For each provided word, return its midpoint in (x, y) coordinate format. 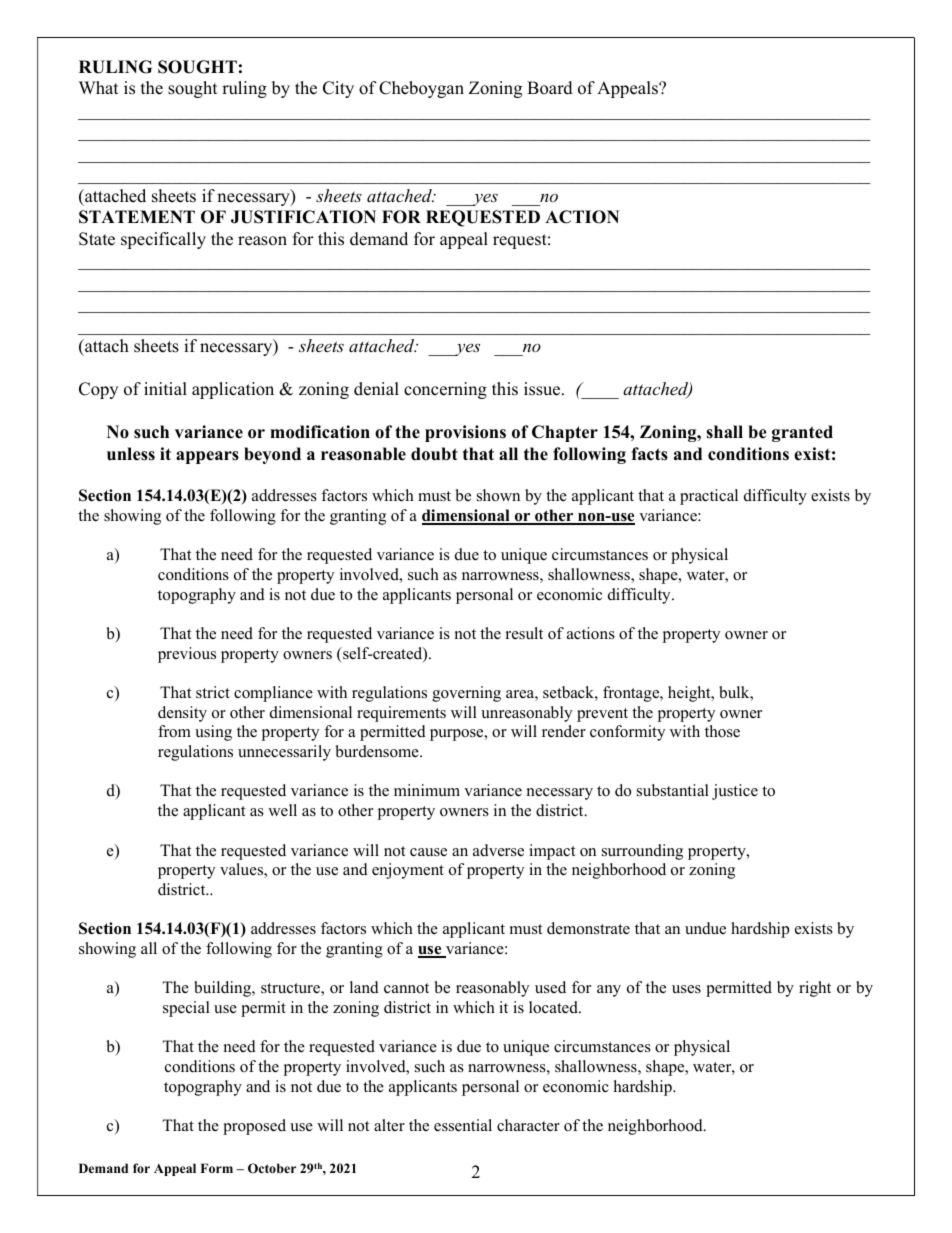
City (338, 89)
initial (165, 388)
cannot (406, 988)
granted (802, 433)
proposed (254, 1127)
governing (466, 694)
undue (705, 928)
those (722, 731)
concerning (445, 390)
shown (498, 495)
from (174, 731)
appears (207, 457)
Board (550, 88)
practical (709, 497)
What (98, 87)
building (223, 989)
